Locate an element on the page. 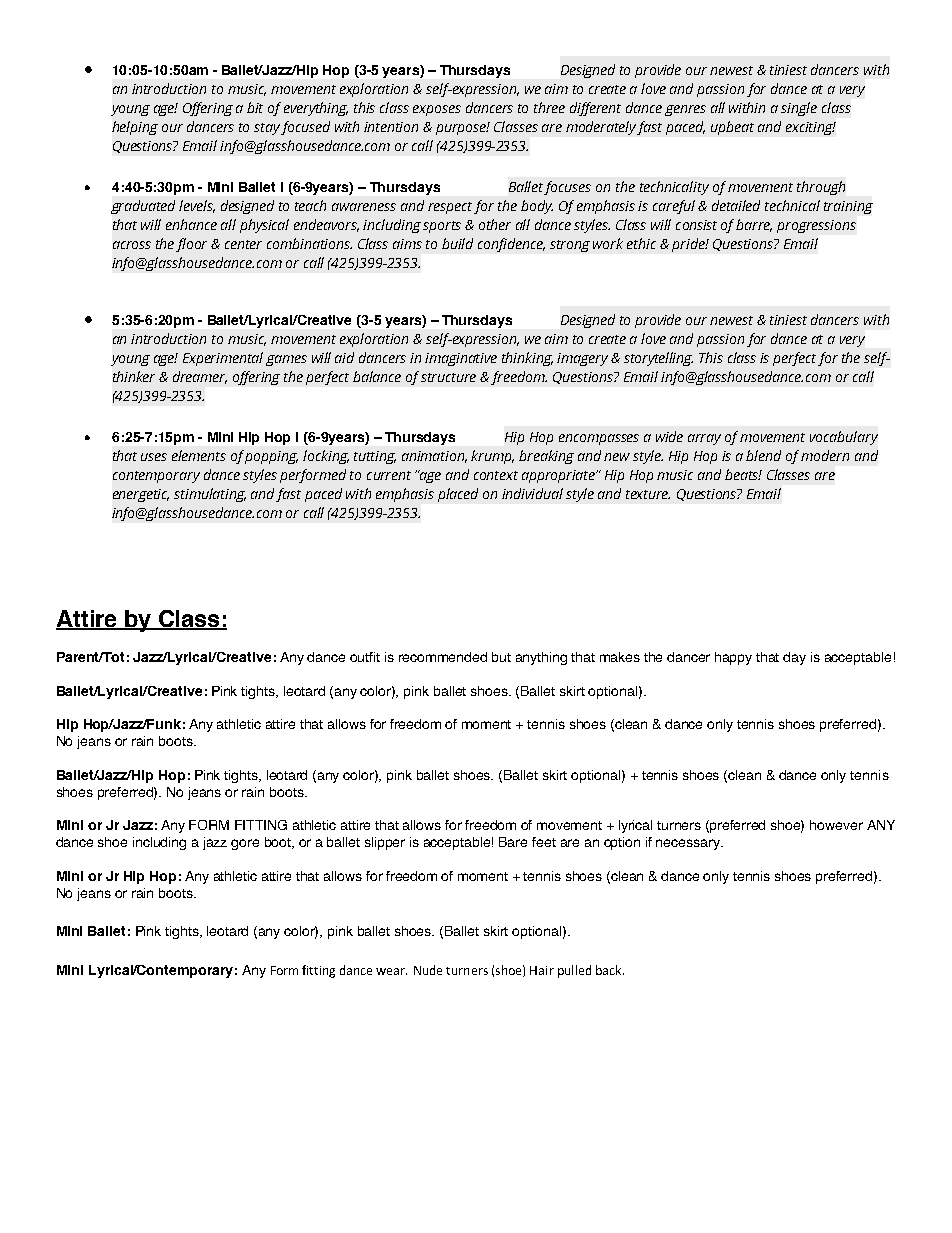 Image resolution: width=952 pixels, height=1233 pixels. blend is located at coordinates (763, 455).
